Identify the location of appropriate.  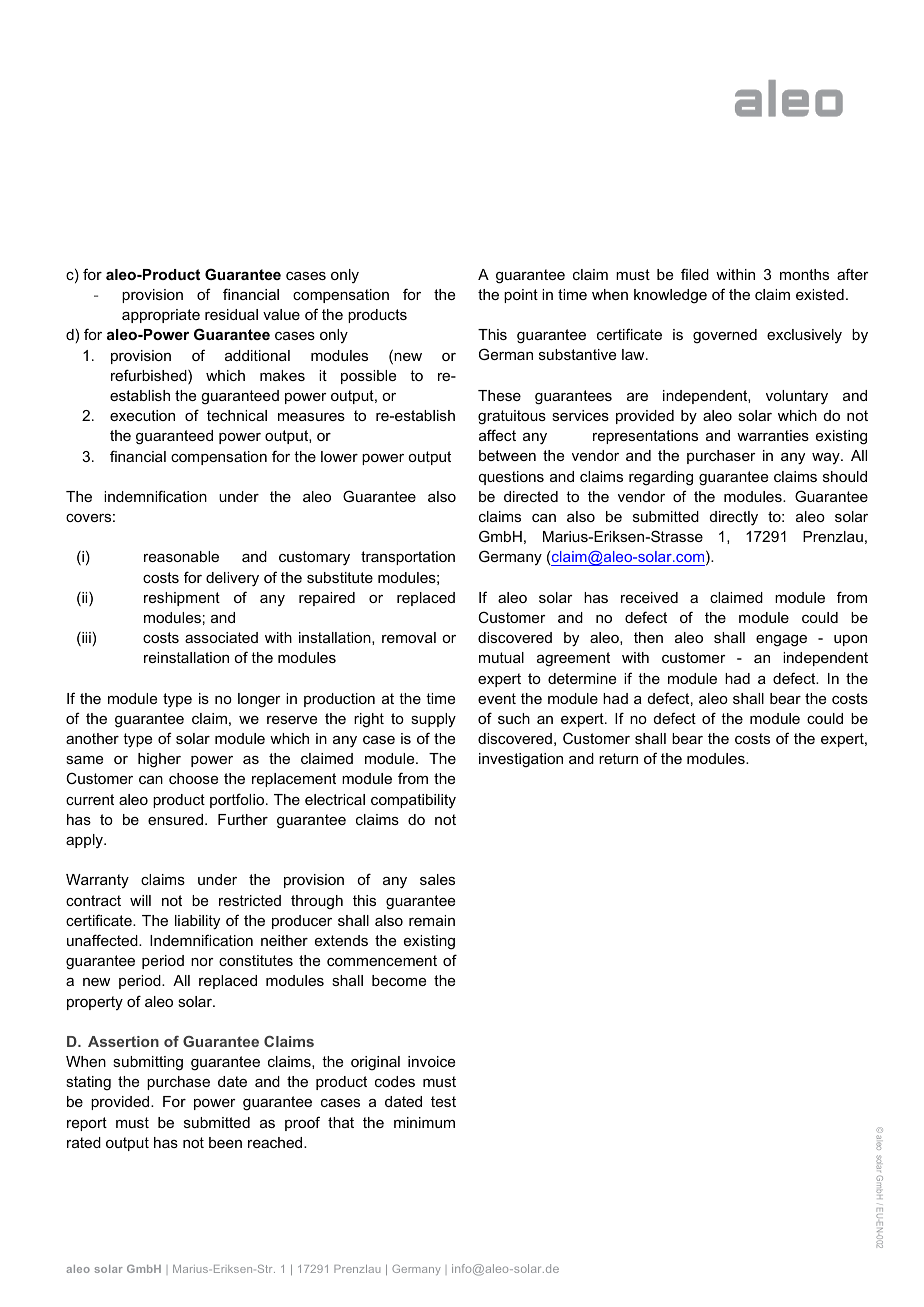
(161, 316).
